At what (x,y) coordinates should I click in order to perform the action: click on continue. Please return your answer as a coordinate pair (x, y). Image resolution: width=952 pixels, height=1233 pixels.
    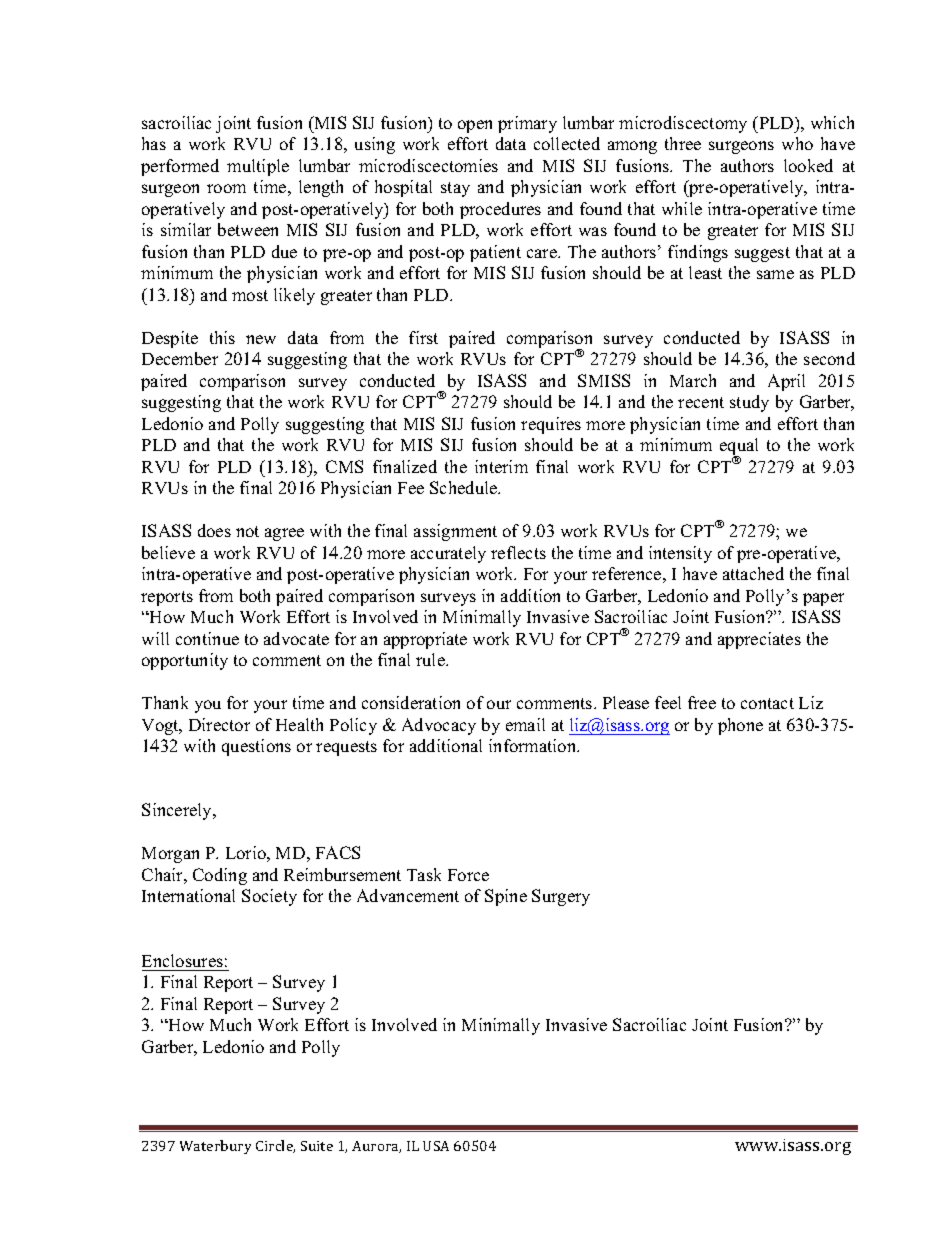
    Looking at the image, I should click on (207, 638).
